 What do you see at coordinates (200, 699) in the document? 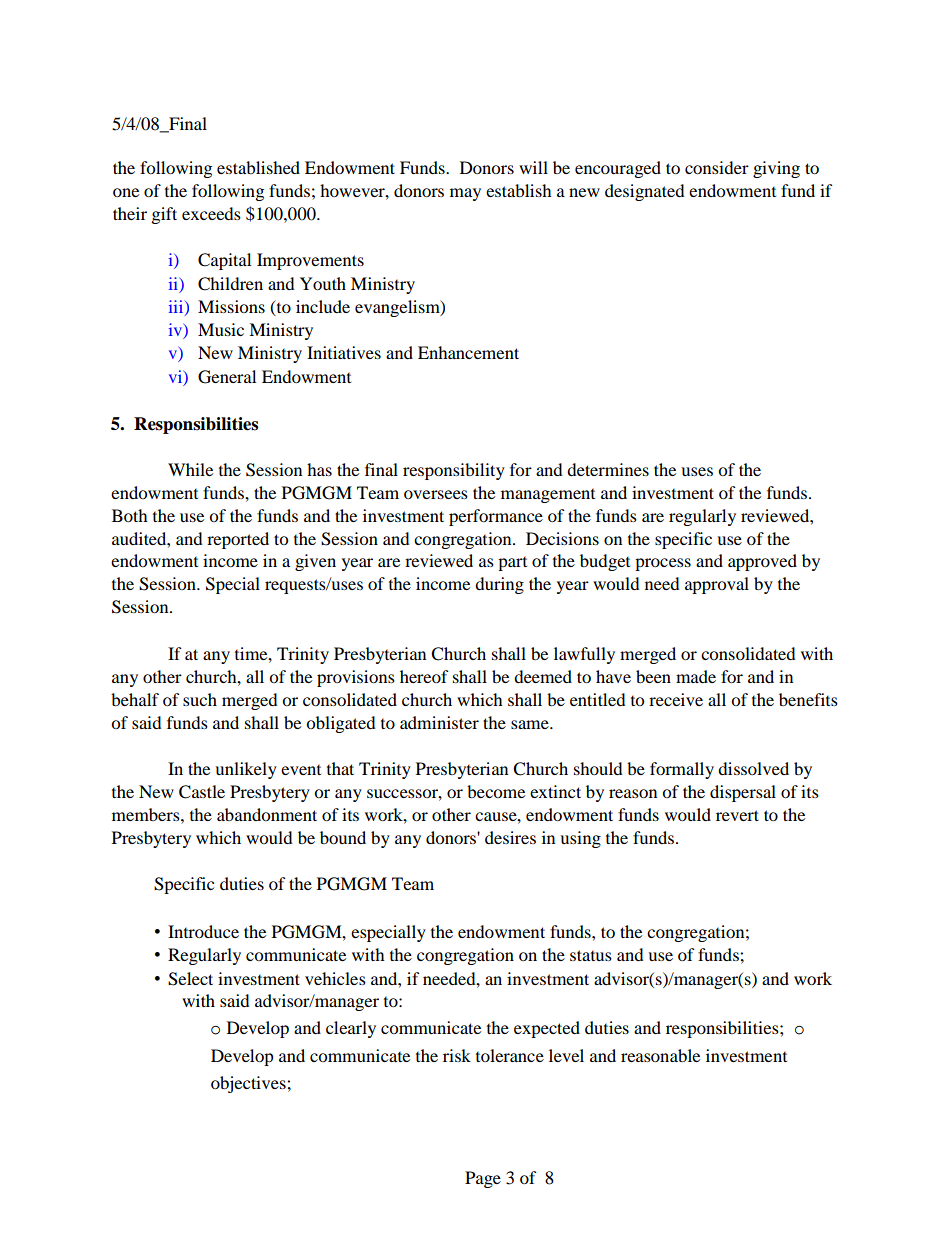
I see `such` at bounding box center [200, 699].
